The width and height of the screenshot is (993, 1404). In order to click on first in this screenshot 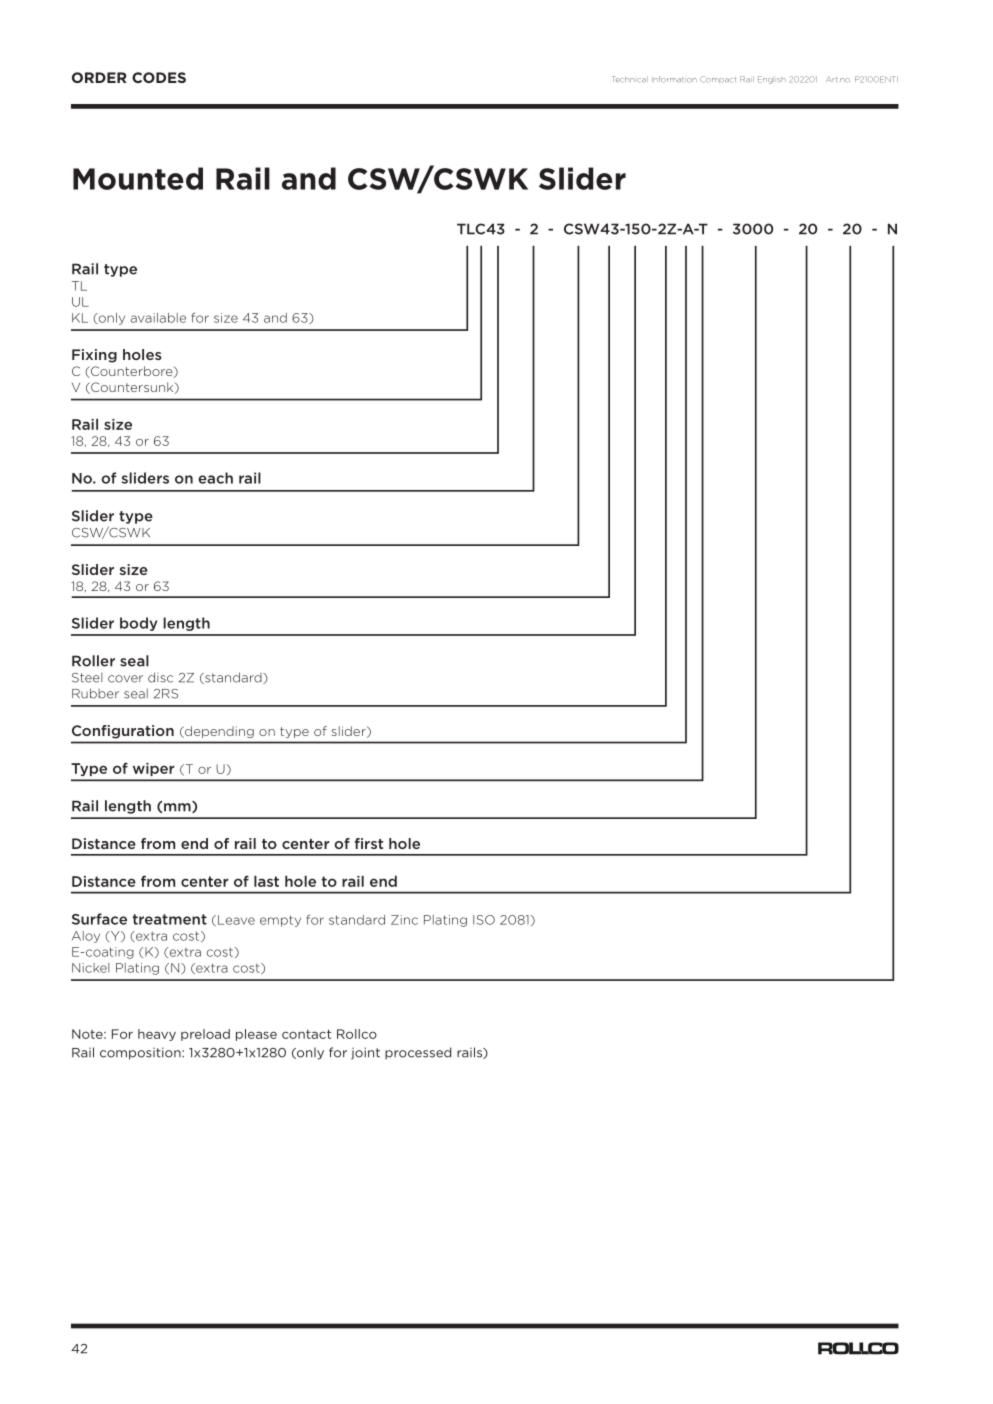, I will do `click(369, 843)`.
